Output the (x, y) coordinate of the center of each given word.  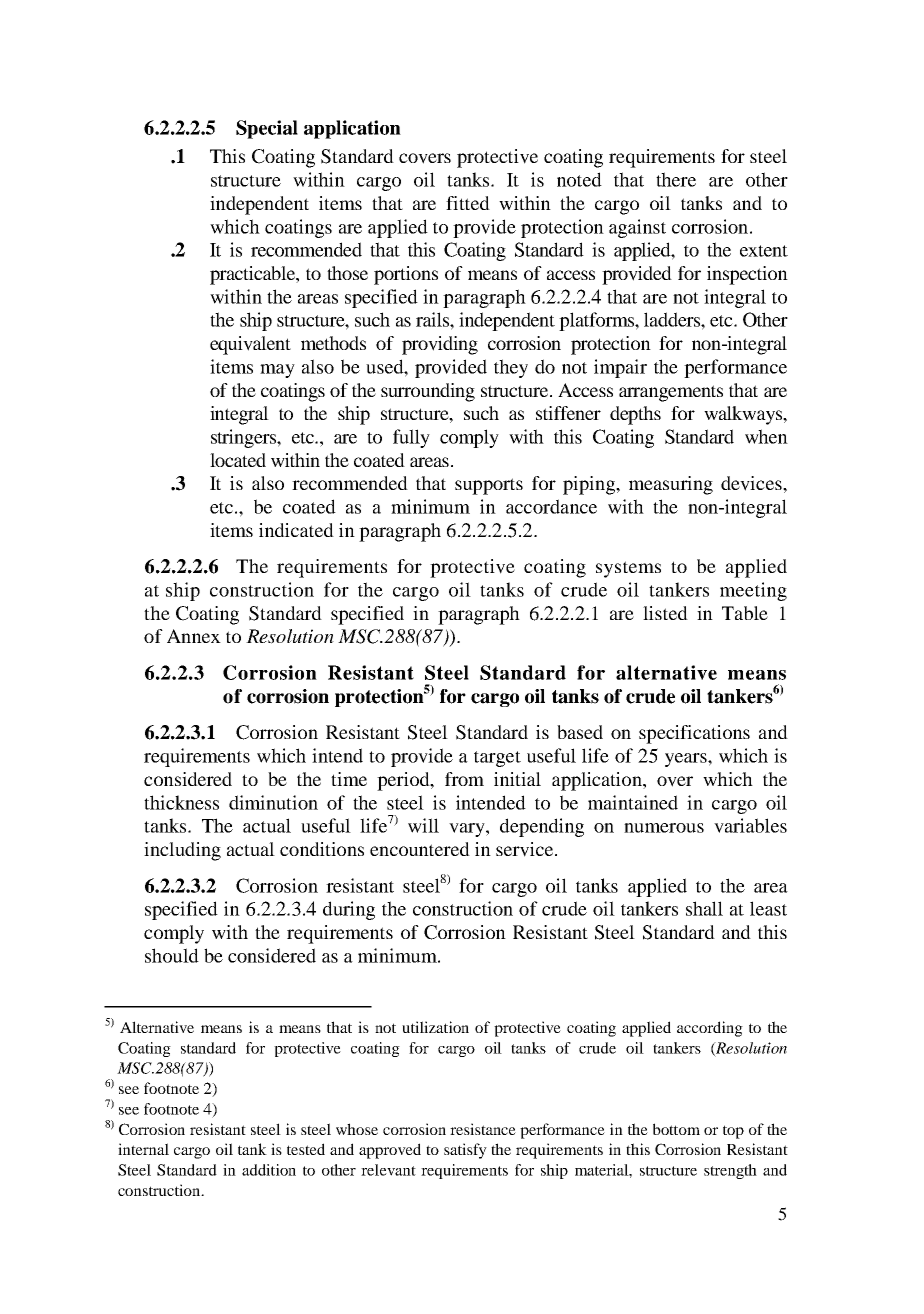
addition (269, 1170)
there (676, 179)
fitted (468, 203)
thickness (181, 802)
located (238, 460)
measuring (671, 485)
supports (489, 486)
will (423, 825)
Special (267, 129)
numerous (664, 828)
